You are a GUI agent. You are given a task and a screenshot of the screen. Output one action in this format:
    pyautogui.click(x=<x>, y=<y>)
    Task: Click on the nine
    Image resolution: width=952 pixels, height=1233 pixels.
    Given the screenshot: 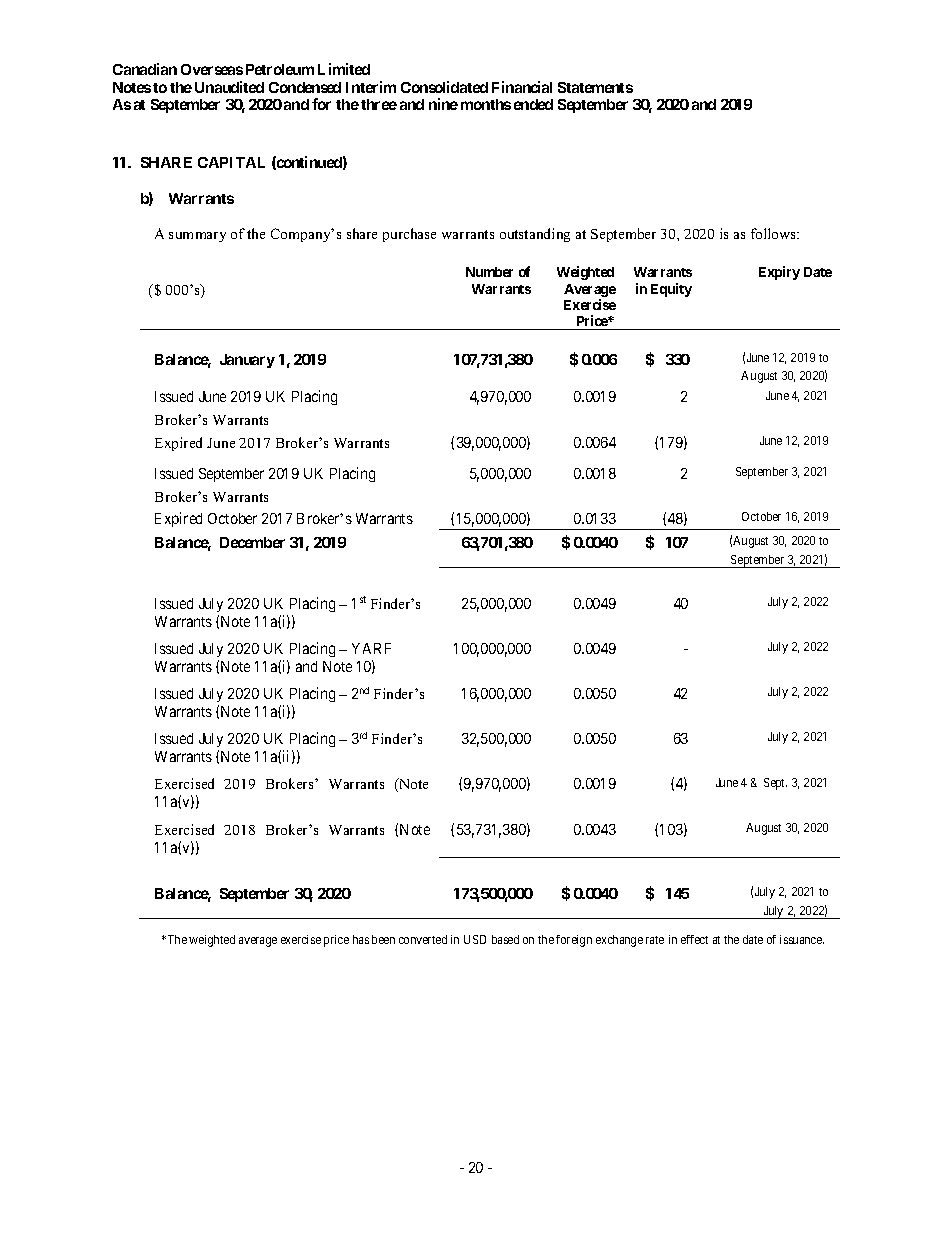 What is the action you would take?
    pyautogui.click(x=443, y=104)
